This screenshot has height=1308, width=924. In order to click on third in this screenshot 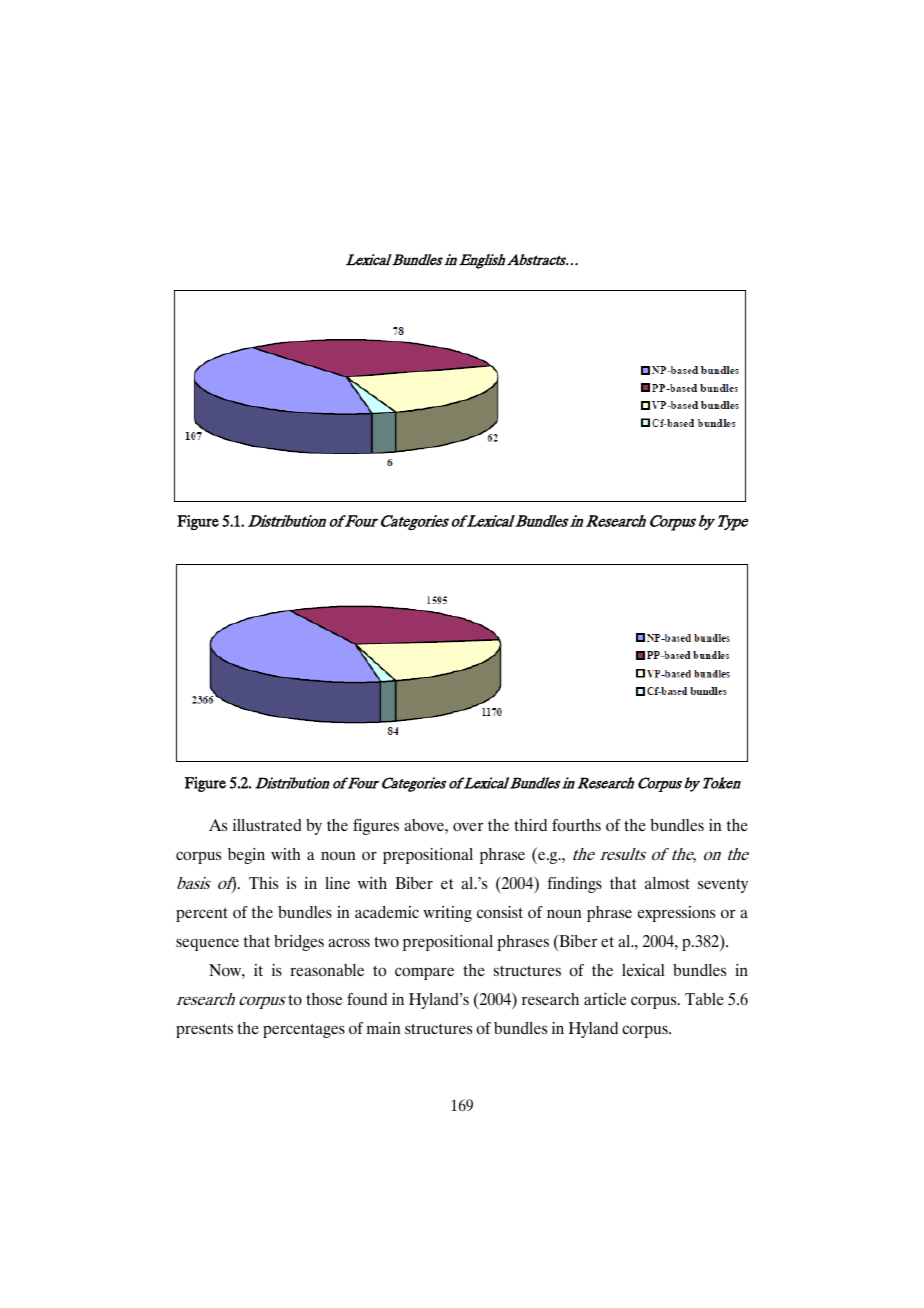, I will do `click(530, 825)`.
